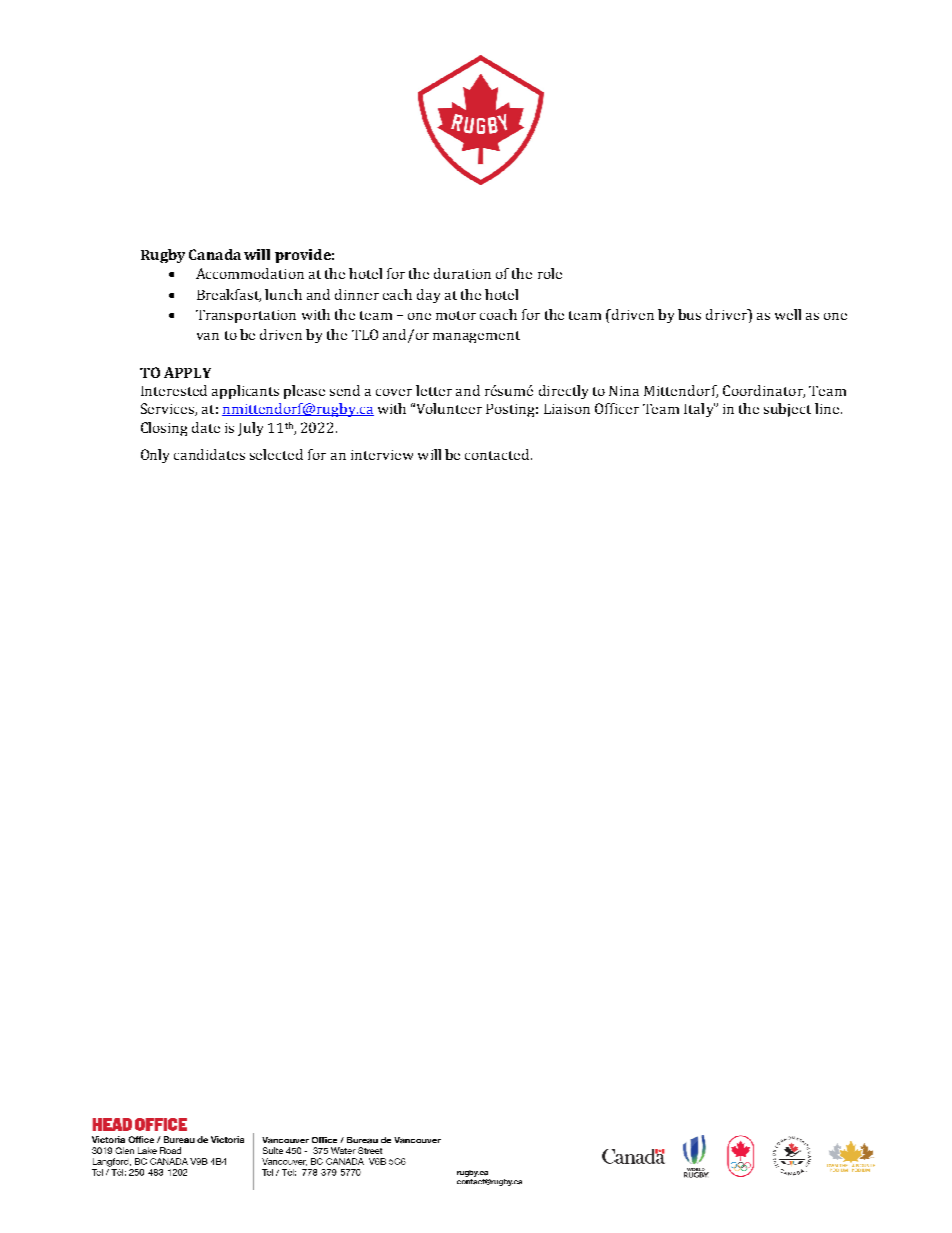  I want to click on driver, so click(727, 314).
